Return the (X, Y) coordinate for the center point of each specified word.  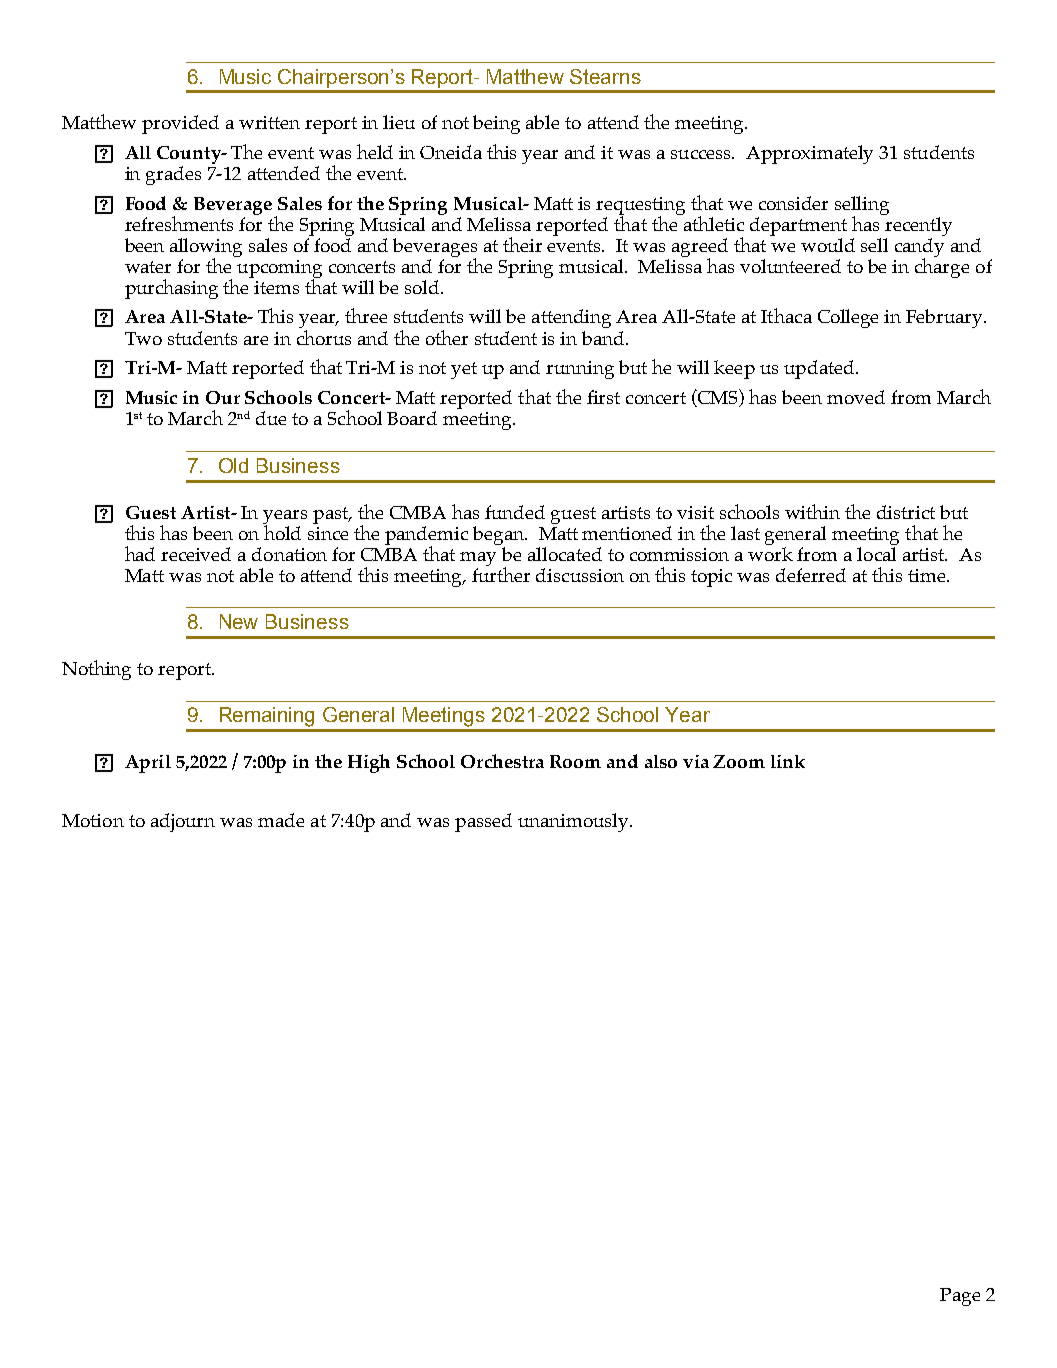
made (281, 820)
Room (575, 761)
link (788, 761)
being (496, 124)
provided (180, 124)
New (239, 621)
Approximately (809, 154)
